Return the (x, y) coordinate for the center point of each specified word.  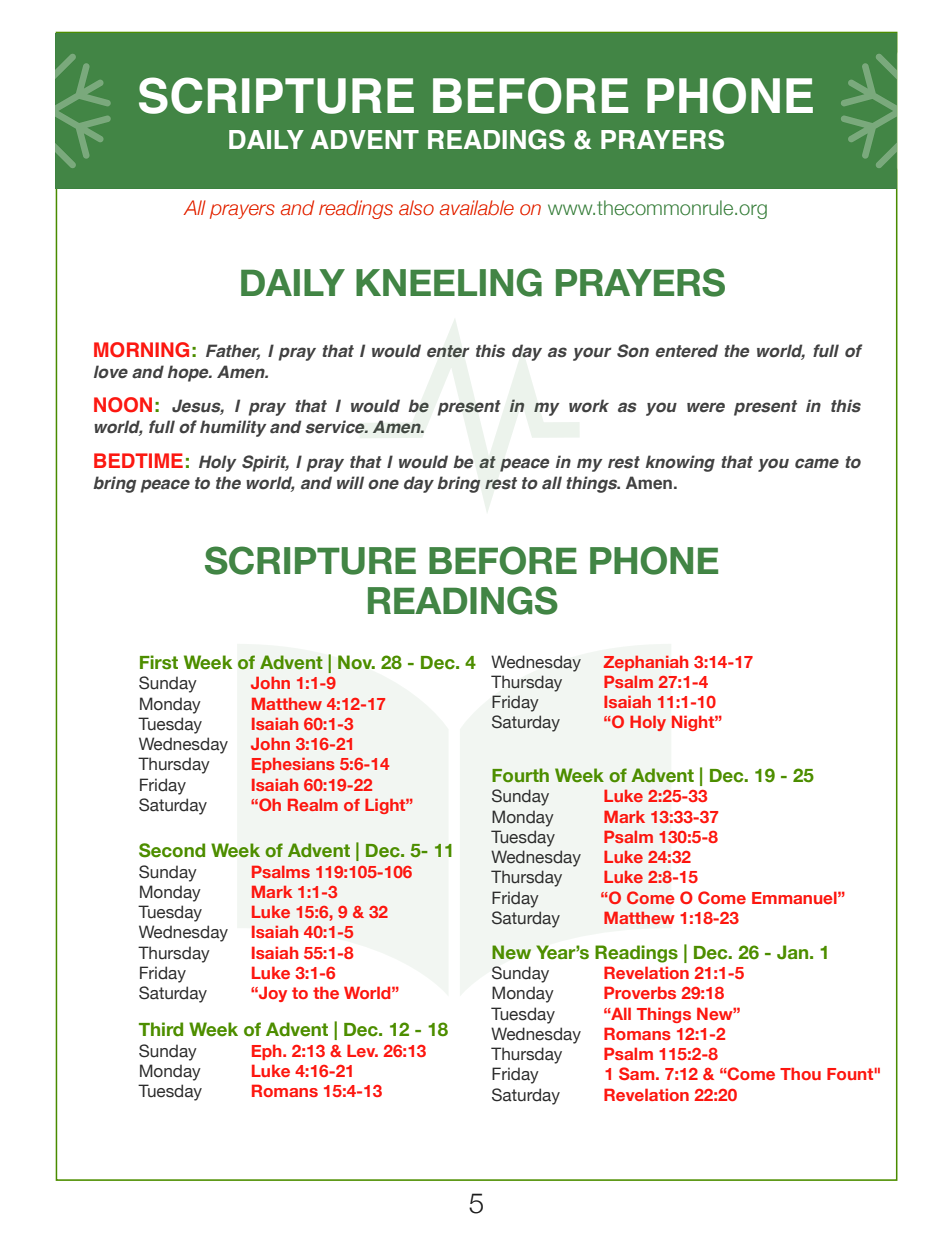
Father (233, 352)
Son (633, 351)
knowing (680, 463)
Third (161, 1029)
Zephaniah (645, 663)
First (159, 662)
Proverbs (640, 992)
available (477, 208)
